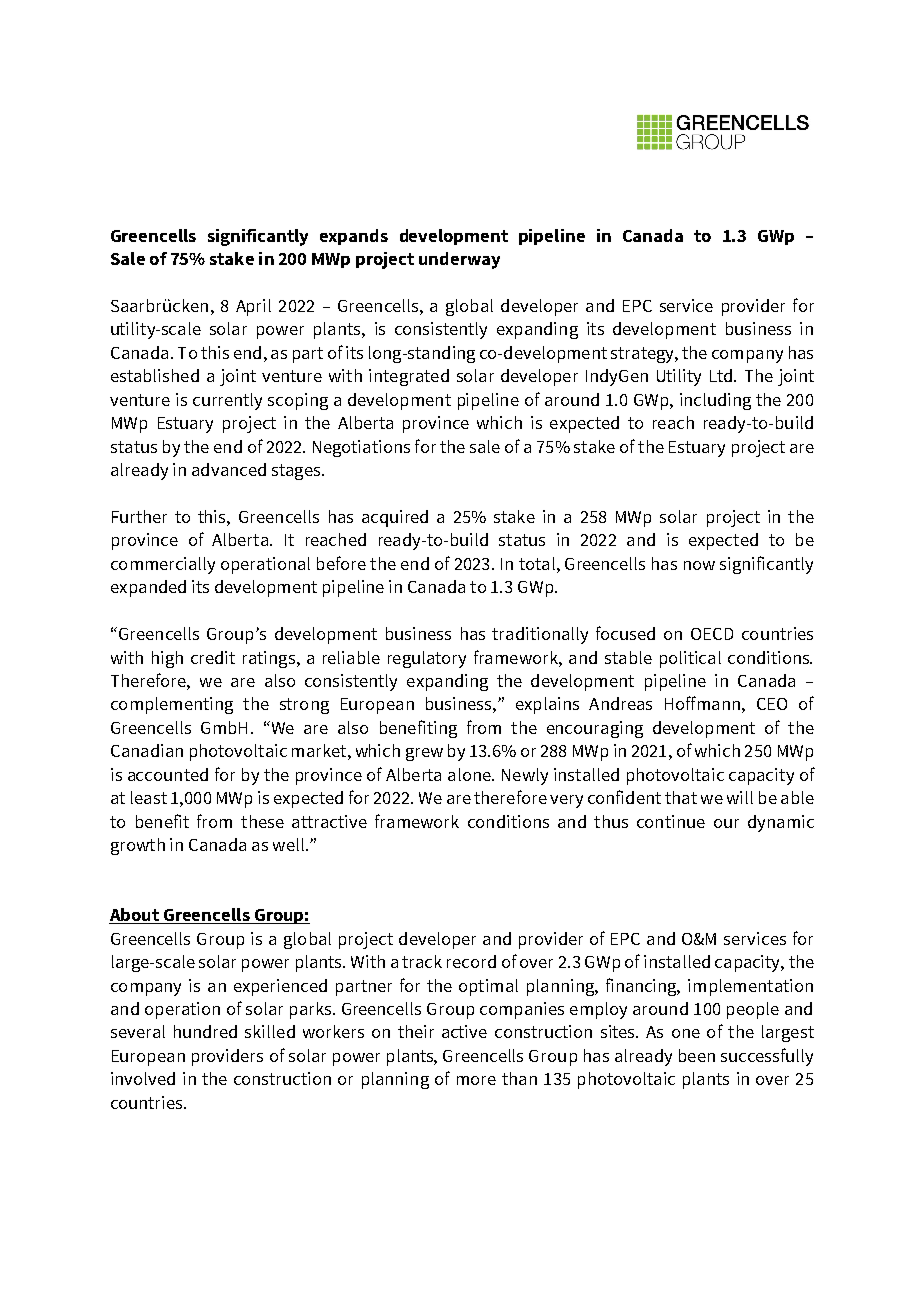 This page has width=924, height=1308. What do you see at coordinates (459, 260) in the page?
I see `underway` at bounding box center [459, 260].
